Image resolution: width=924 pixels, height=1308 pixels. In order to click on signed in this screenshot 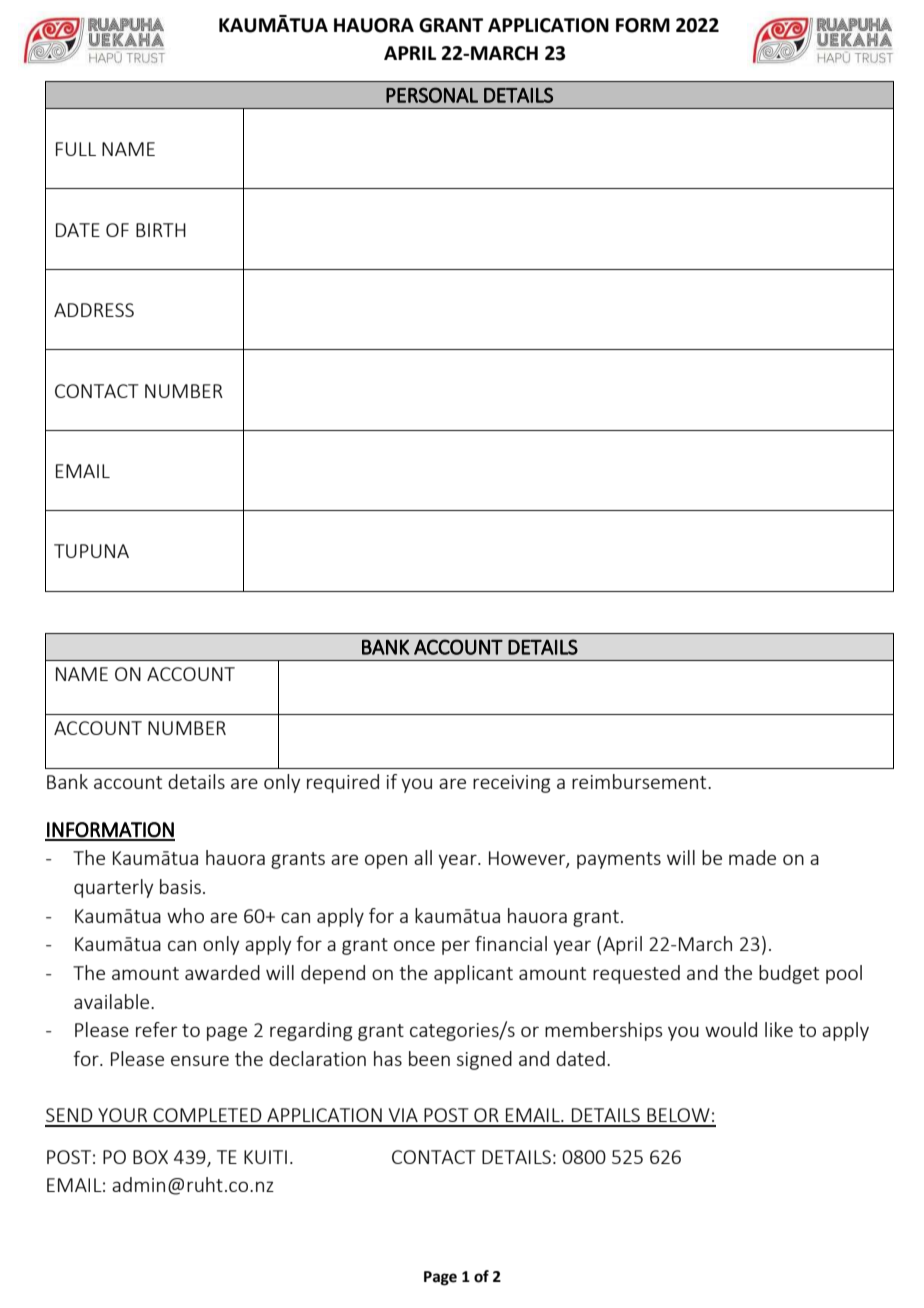, I will do `click(484, 1060)`.
